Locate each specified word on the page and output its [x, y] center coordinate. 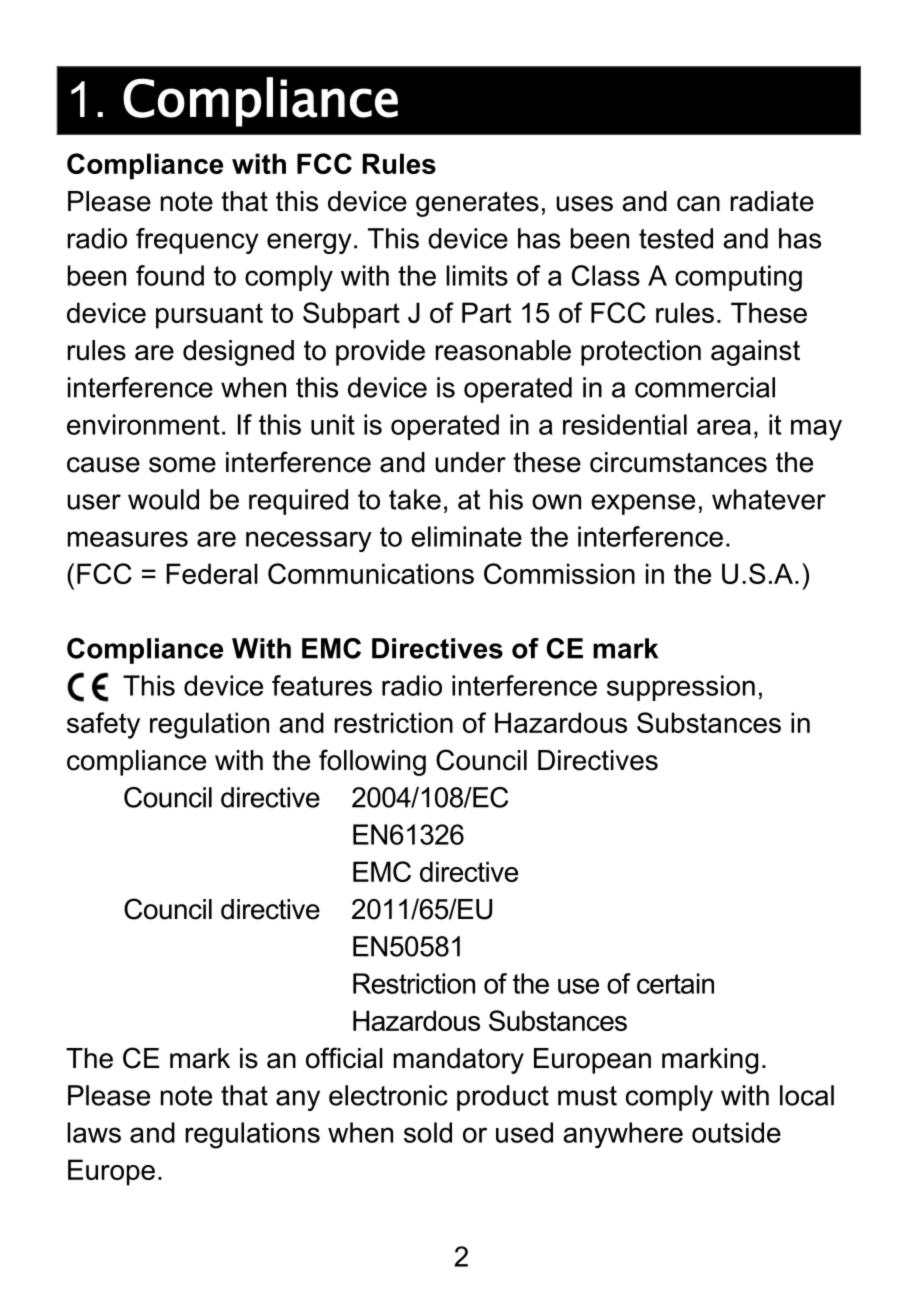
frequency [197, 241]
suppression [681, 688]
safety [103, 725]
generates [477, 204]
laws [94, 1132]
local [807, 1095]
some [182, 465]
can [698, 204]
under [470, 462]
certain [675, 983]
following [372, 762]
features [322, 685]
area [724, 427]
